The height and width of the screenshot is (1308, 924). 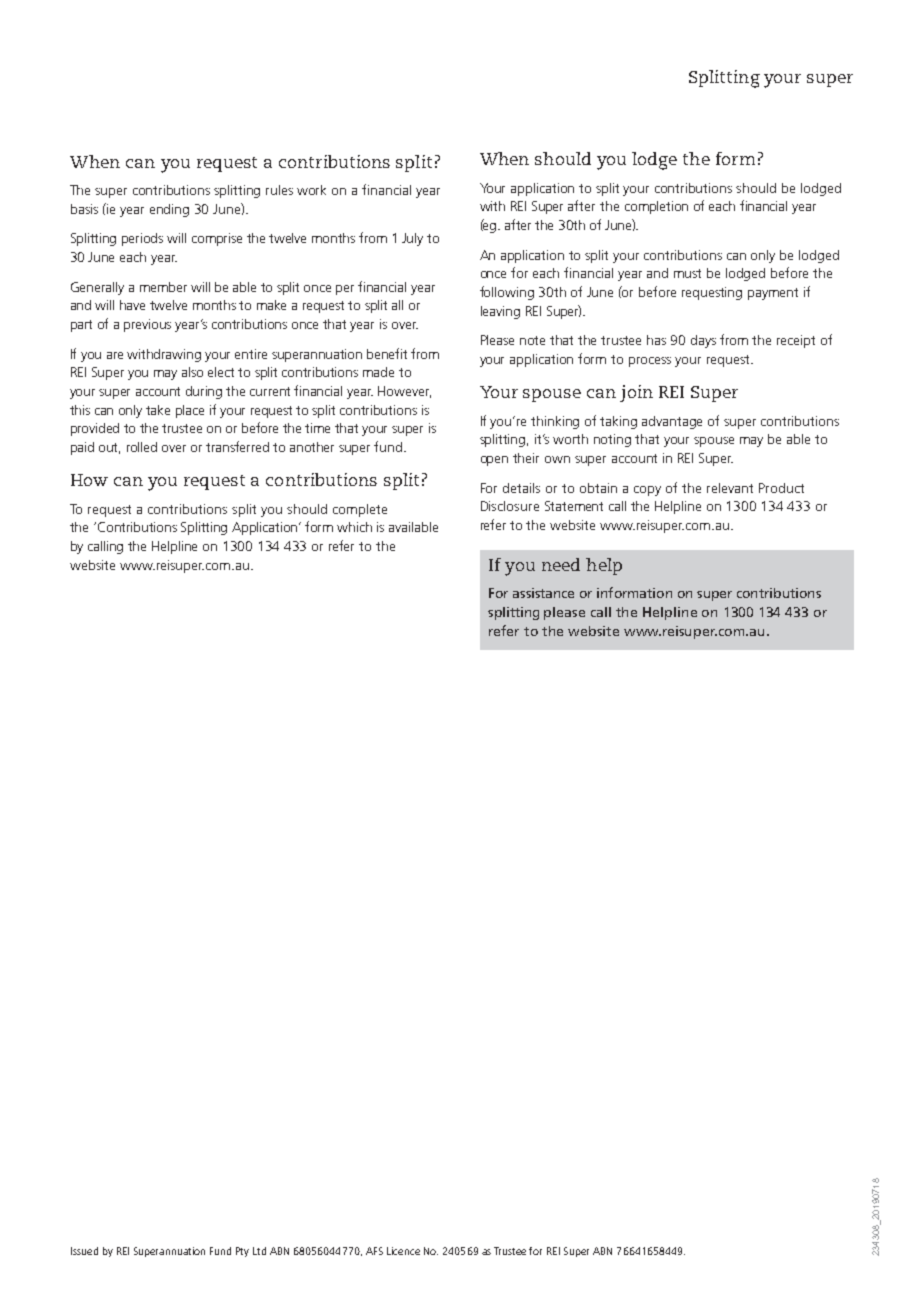 I want to click on July, so click(x=412, y=239).
